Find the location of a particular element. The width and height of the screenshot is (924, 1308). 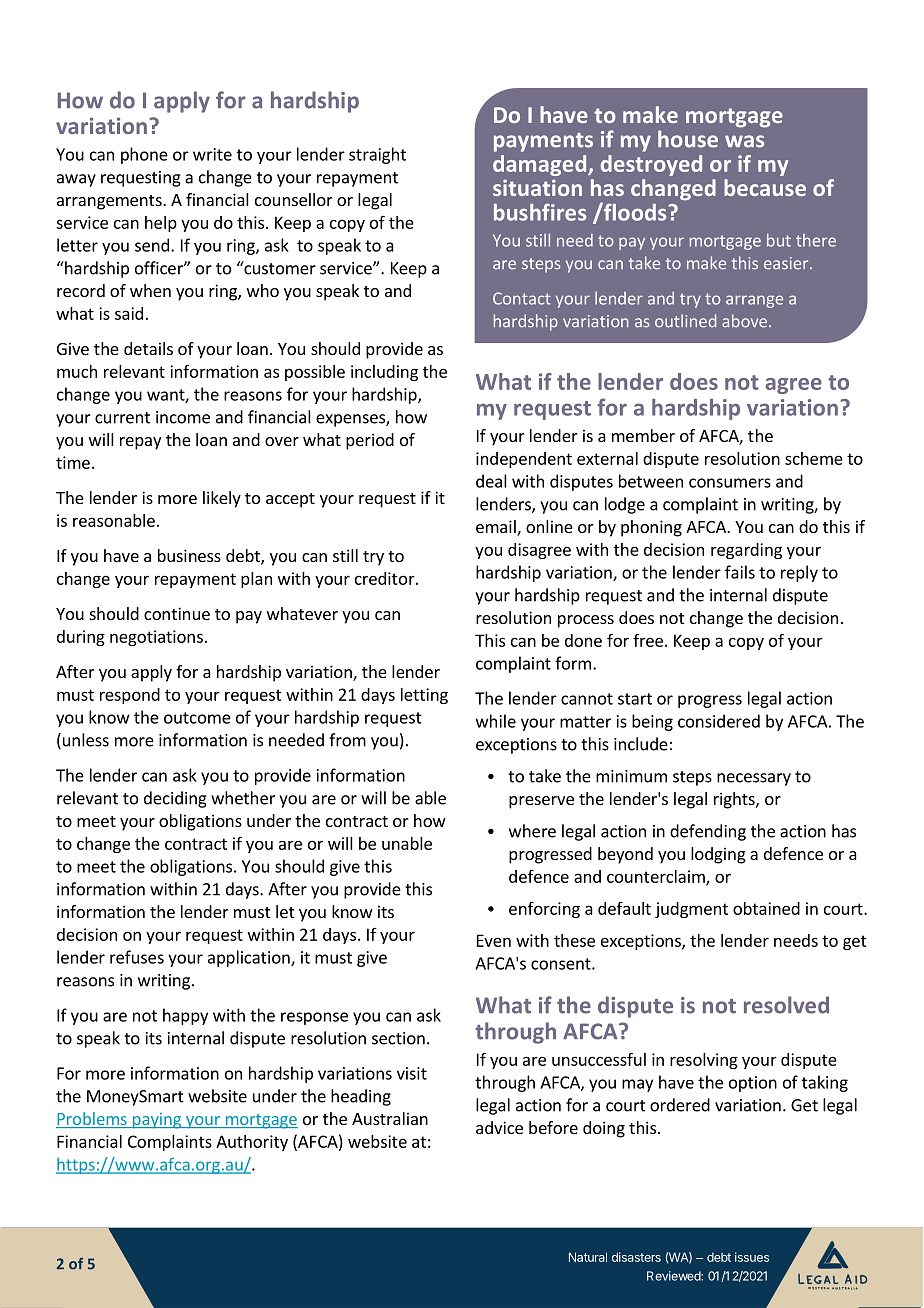

phone is located at coordinates (144, 155).
